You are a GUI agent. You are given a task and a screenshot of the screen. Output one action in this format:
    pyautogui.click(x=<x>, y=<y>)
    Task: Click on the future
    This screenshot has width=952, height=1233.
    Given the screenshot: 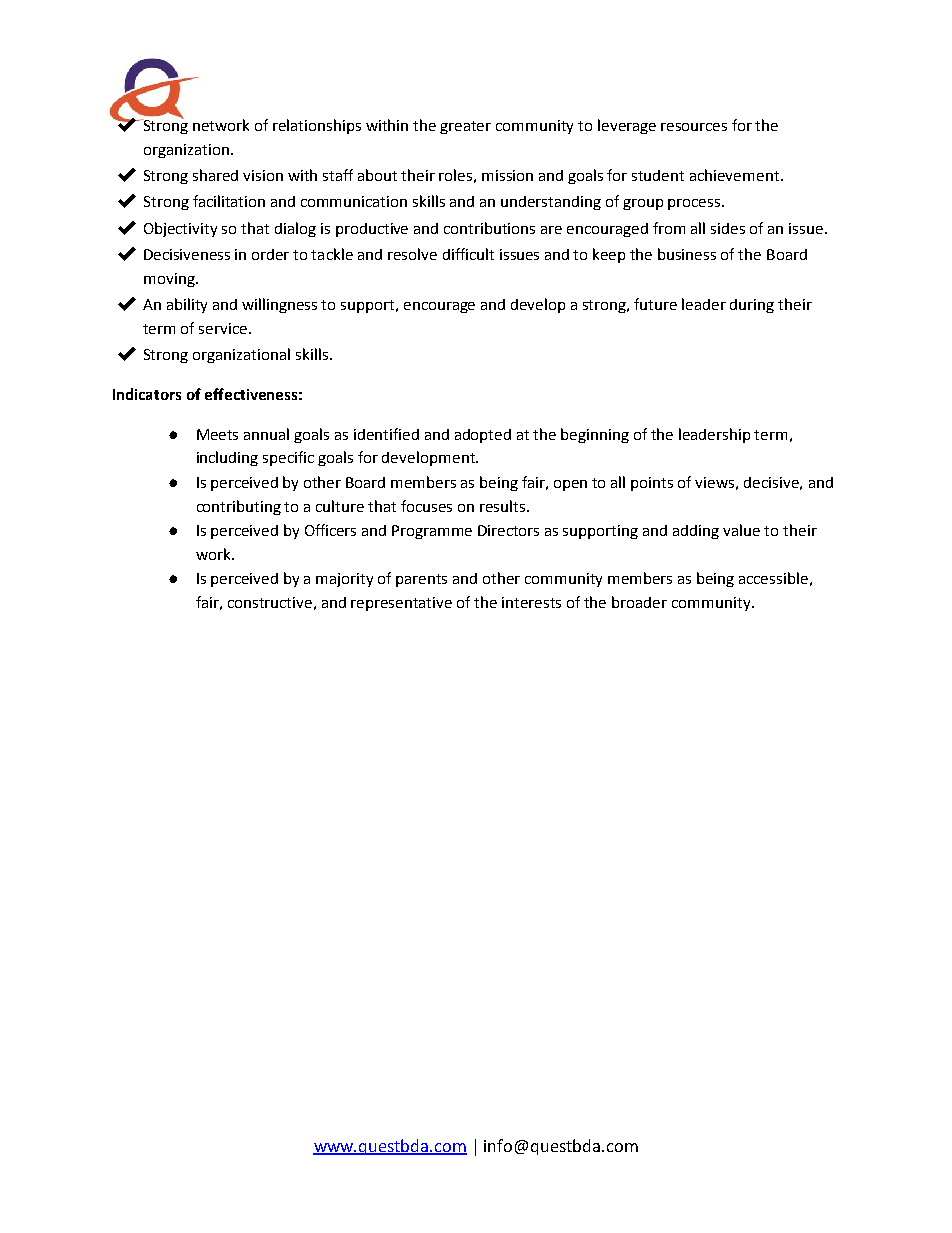 What is the action you would take?
    pyautogui.click(x=655, y=304)
